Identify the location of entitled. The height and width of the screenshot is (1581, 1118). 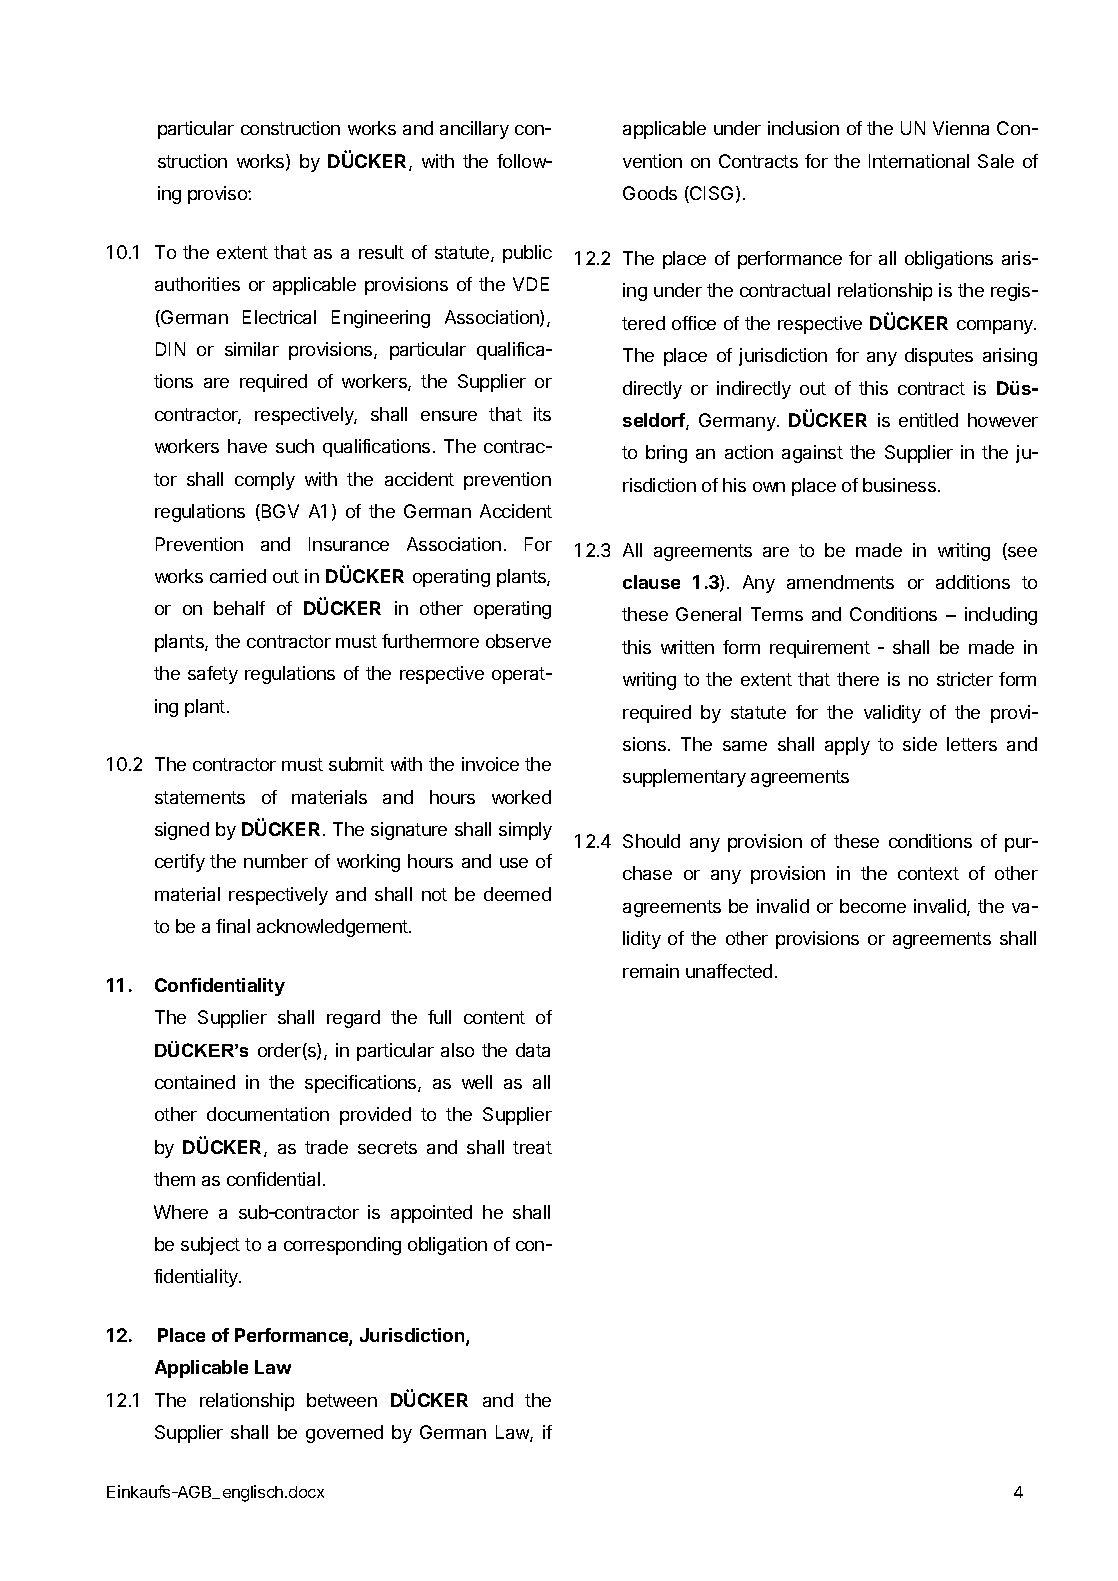
(928, 420).
